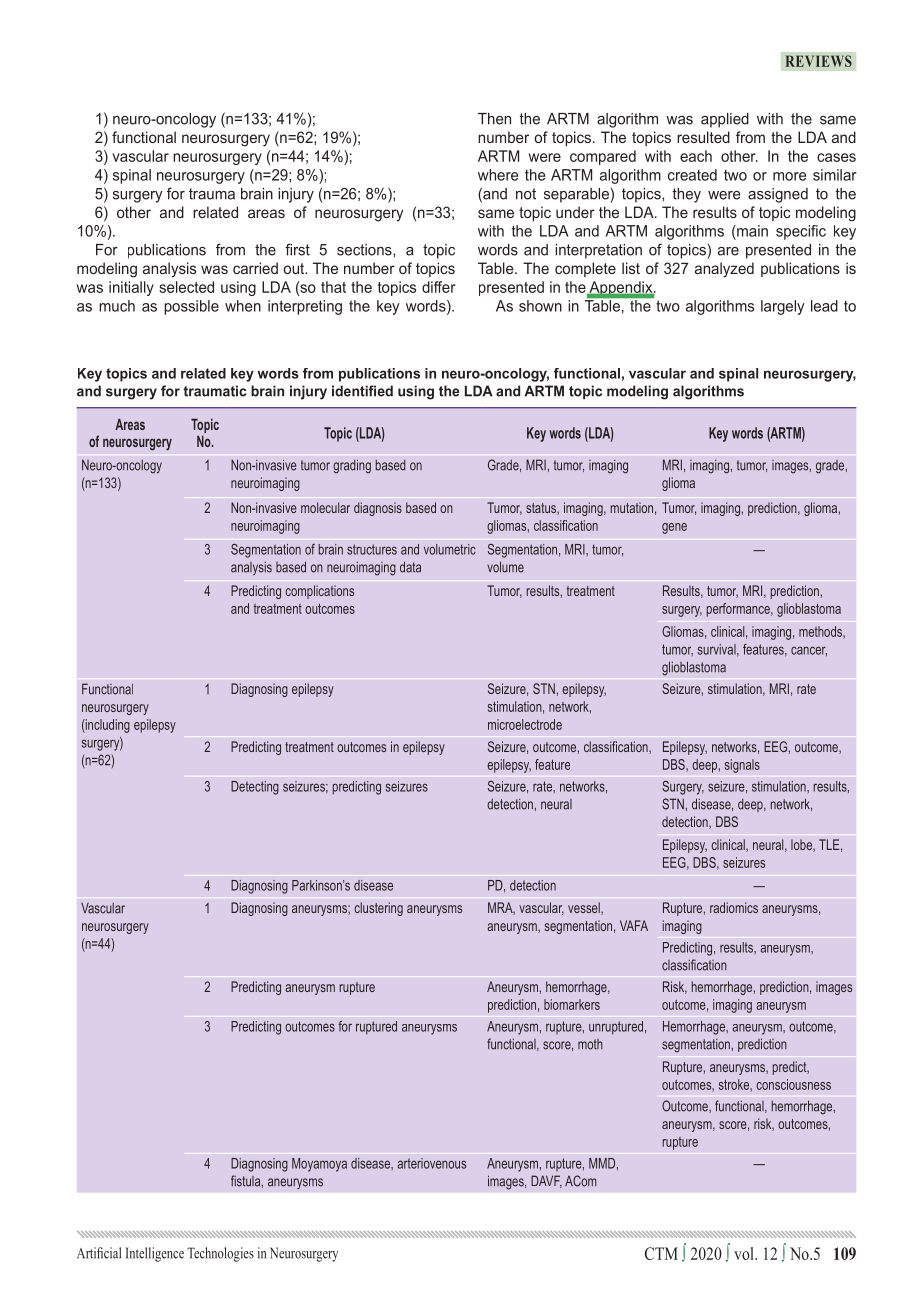 The width and height of the screenshot is (924, 1308). I want to click on applied, so click(725, 120).
